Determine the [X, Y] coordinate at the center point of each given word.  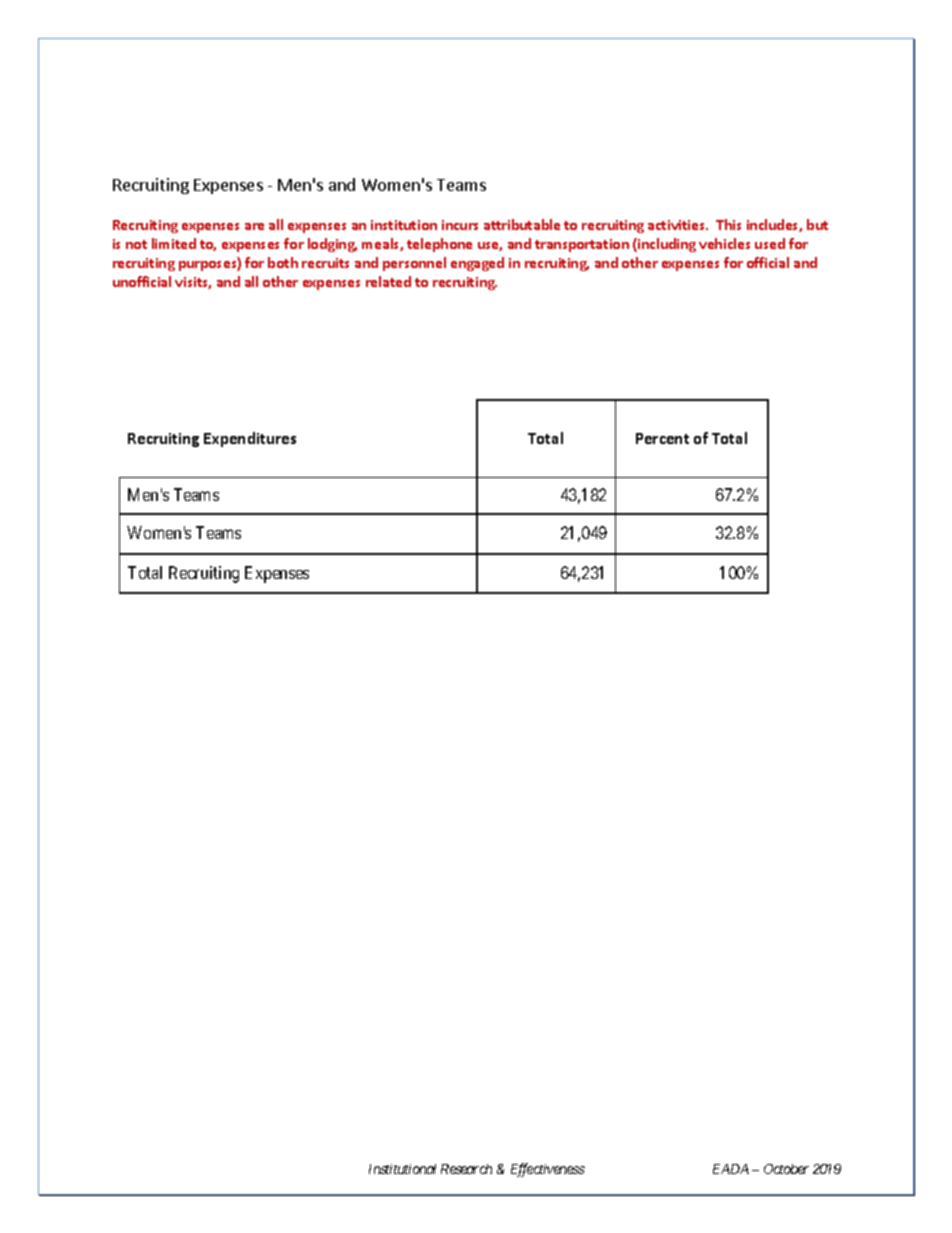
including [666, 245]
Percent [662, 438]
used [770, 243]
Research [466, 1169]
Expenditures [250, 439]
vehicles [724, 243]
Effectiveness [548, 1170]
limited [174, 243]
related [388, 281]
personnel [414, 264]
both [283, 262]
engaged [477, 264]
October [786, 1169]
